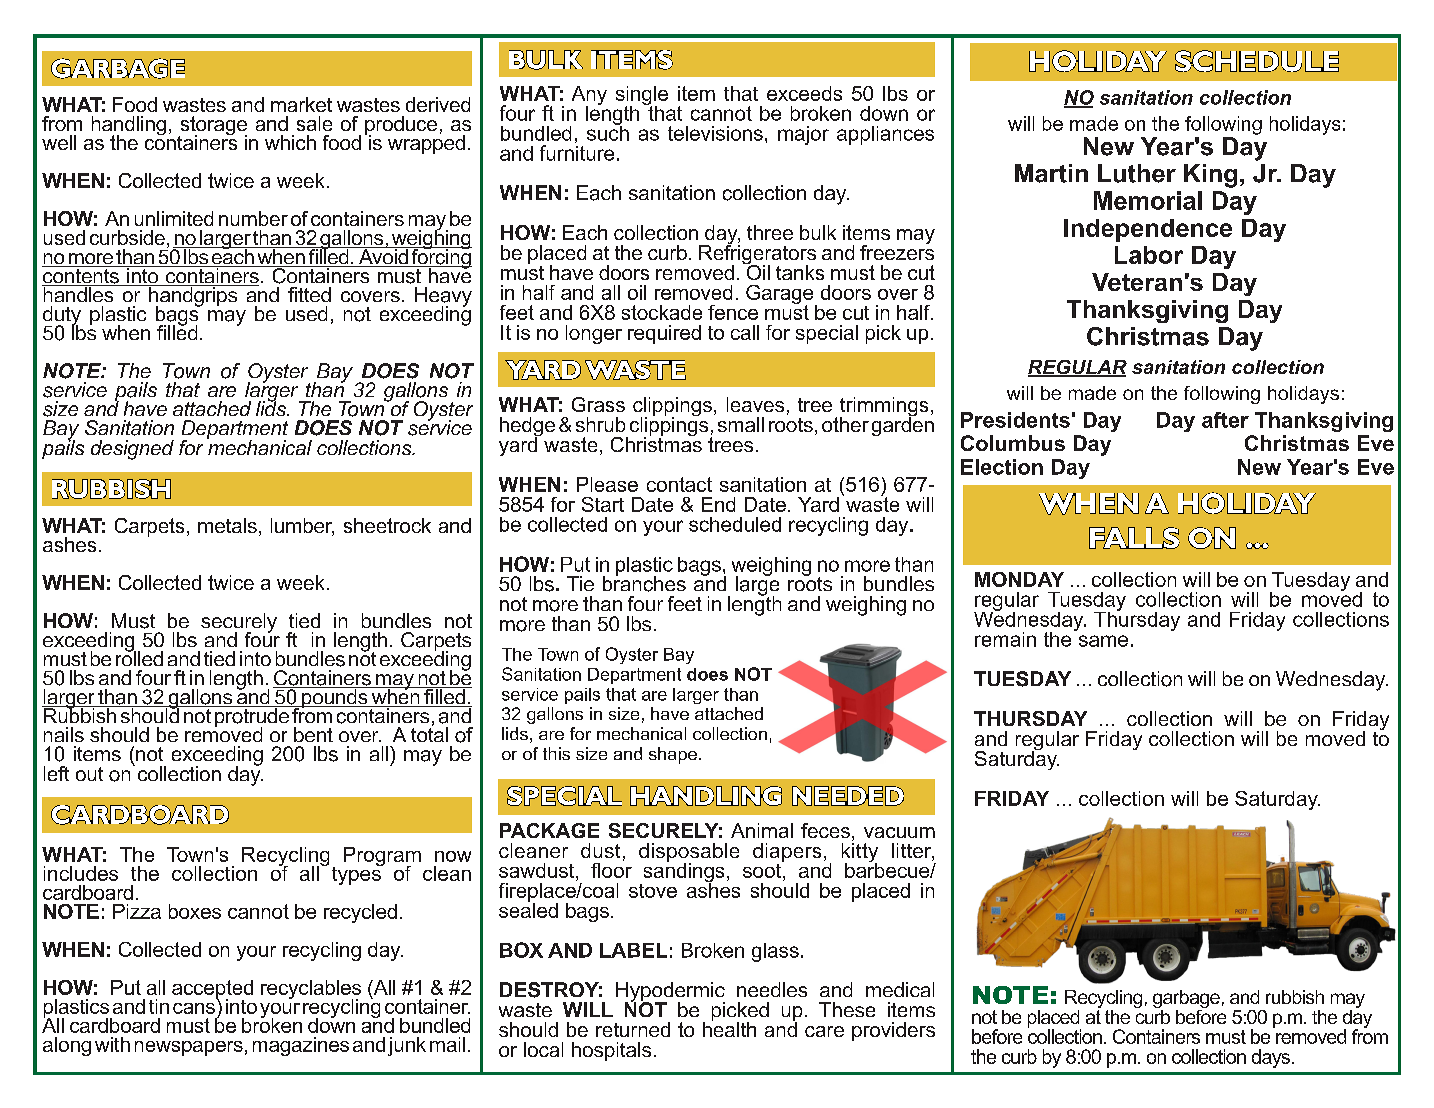  Describe the element at coordinates (227, 525) in the screenshot. I see `metals` at that location.
